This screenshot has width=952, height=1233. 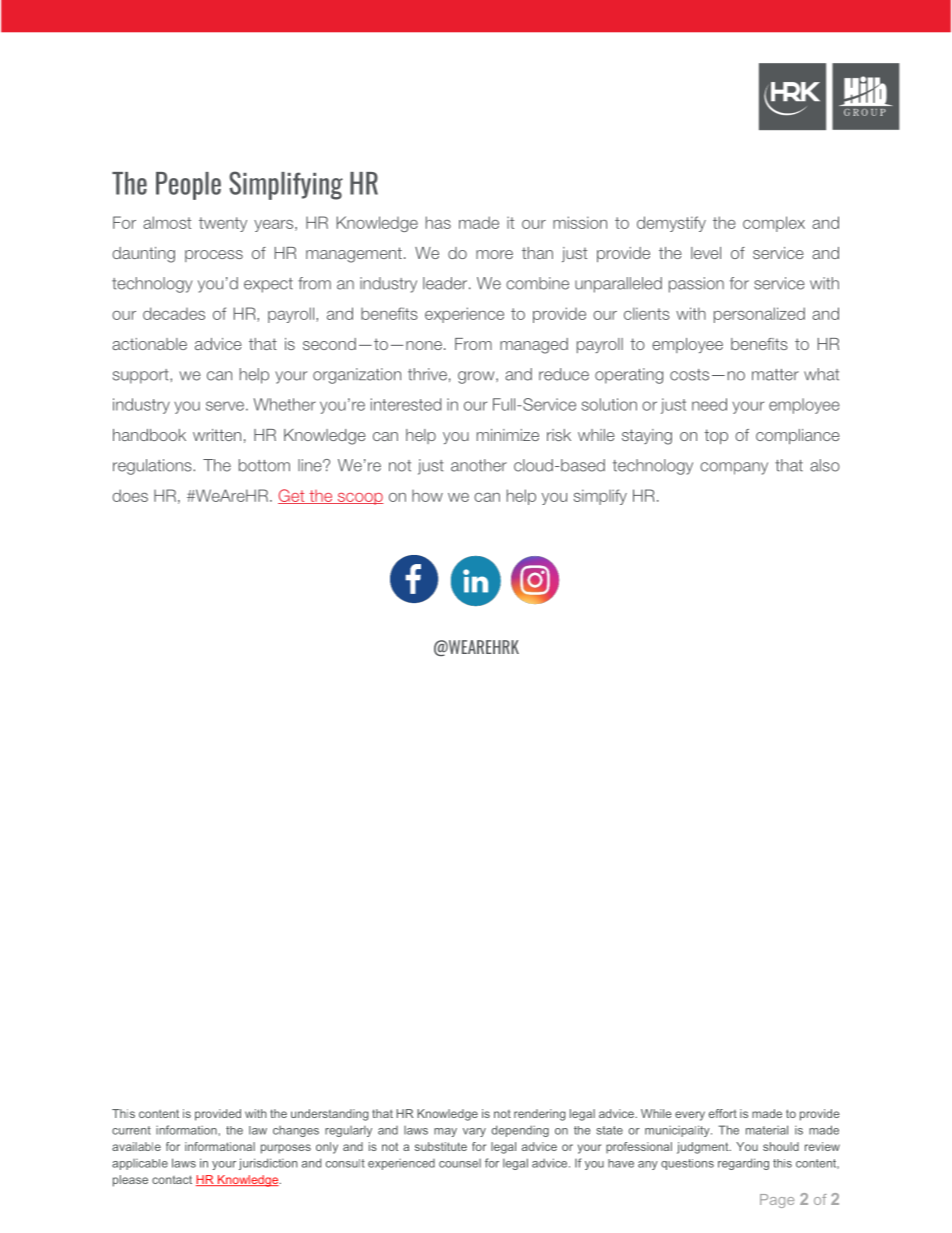 I want to click on contact, so click(x=172, y=1179).
